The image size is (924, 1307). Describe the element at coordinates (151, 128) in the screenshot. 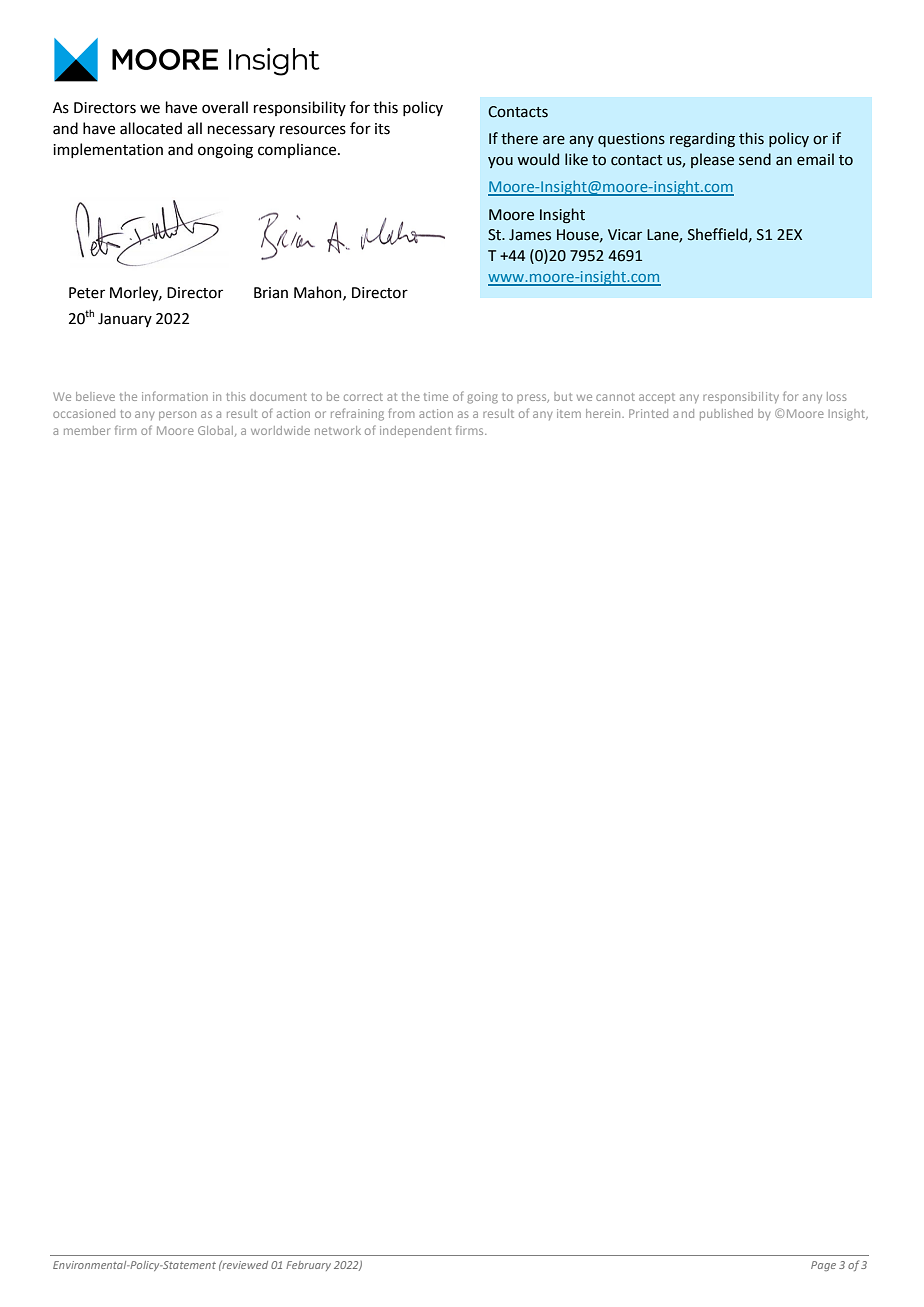

I see `allocated` at that location.
